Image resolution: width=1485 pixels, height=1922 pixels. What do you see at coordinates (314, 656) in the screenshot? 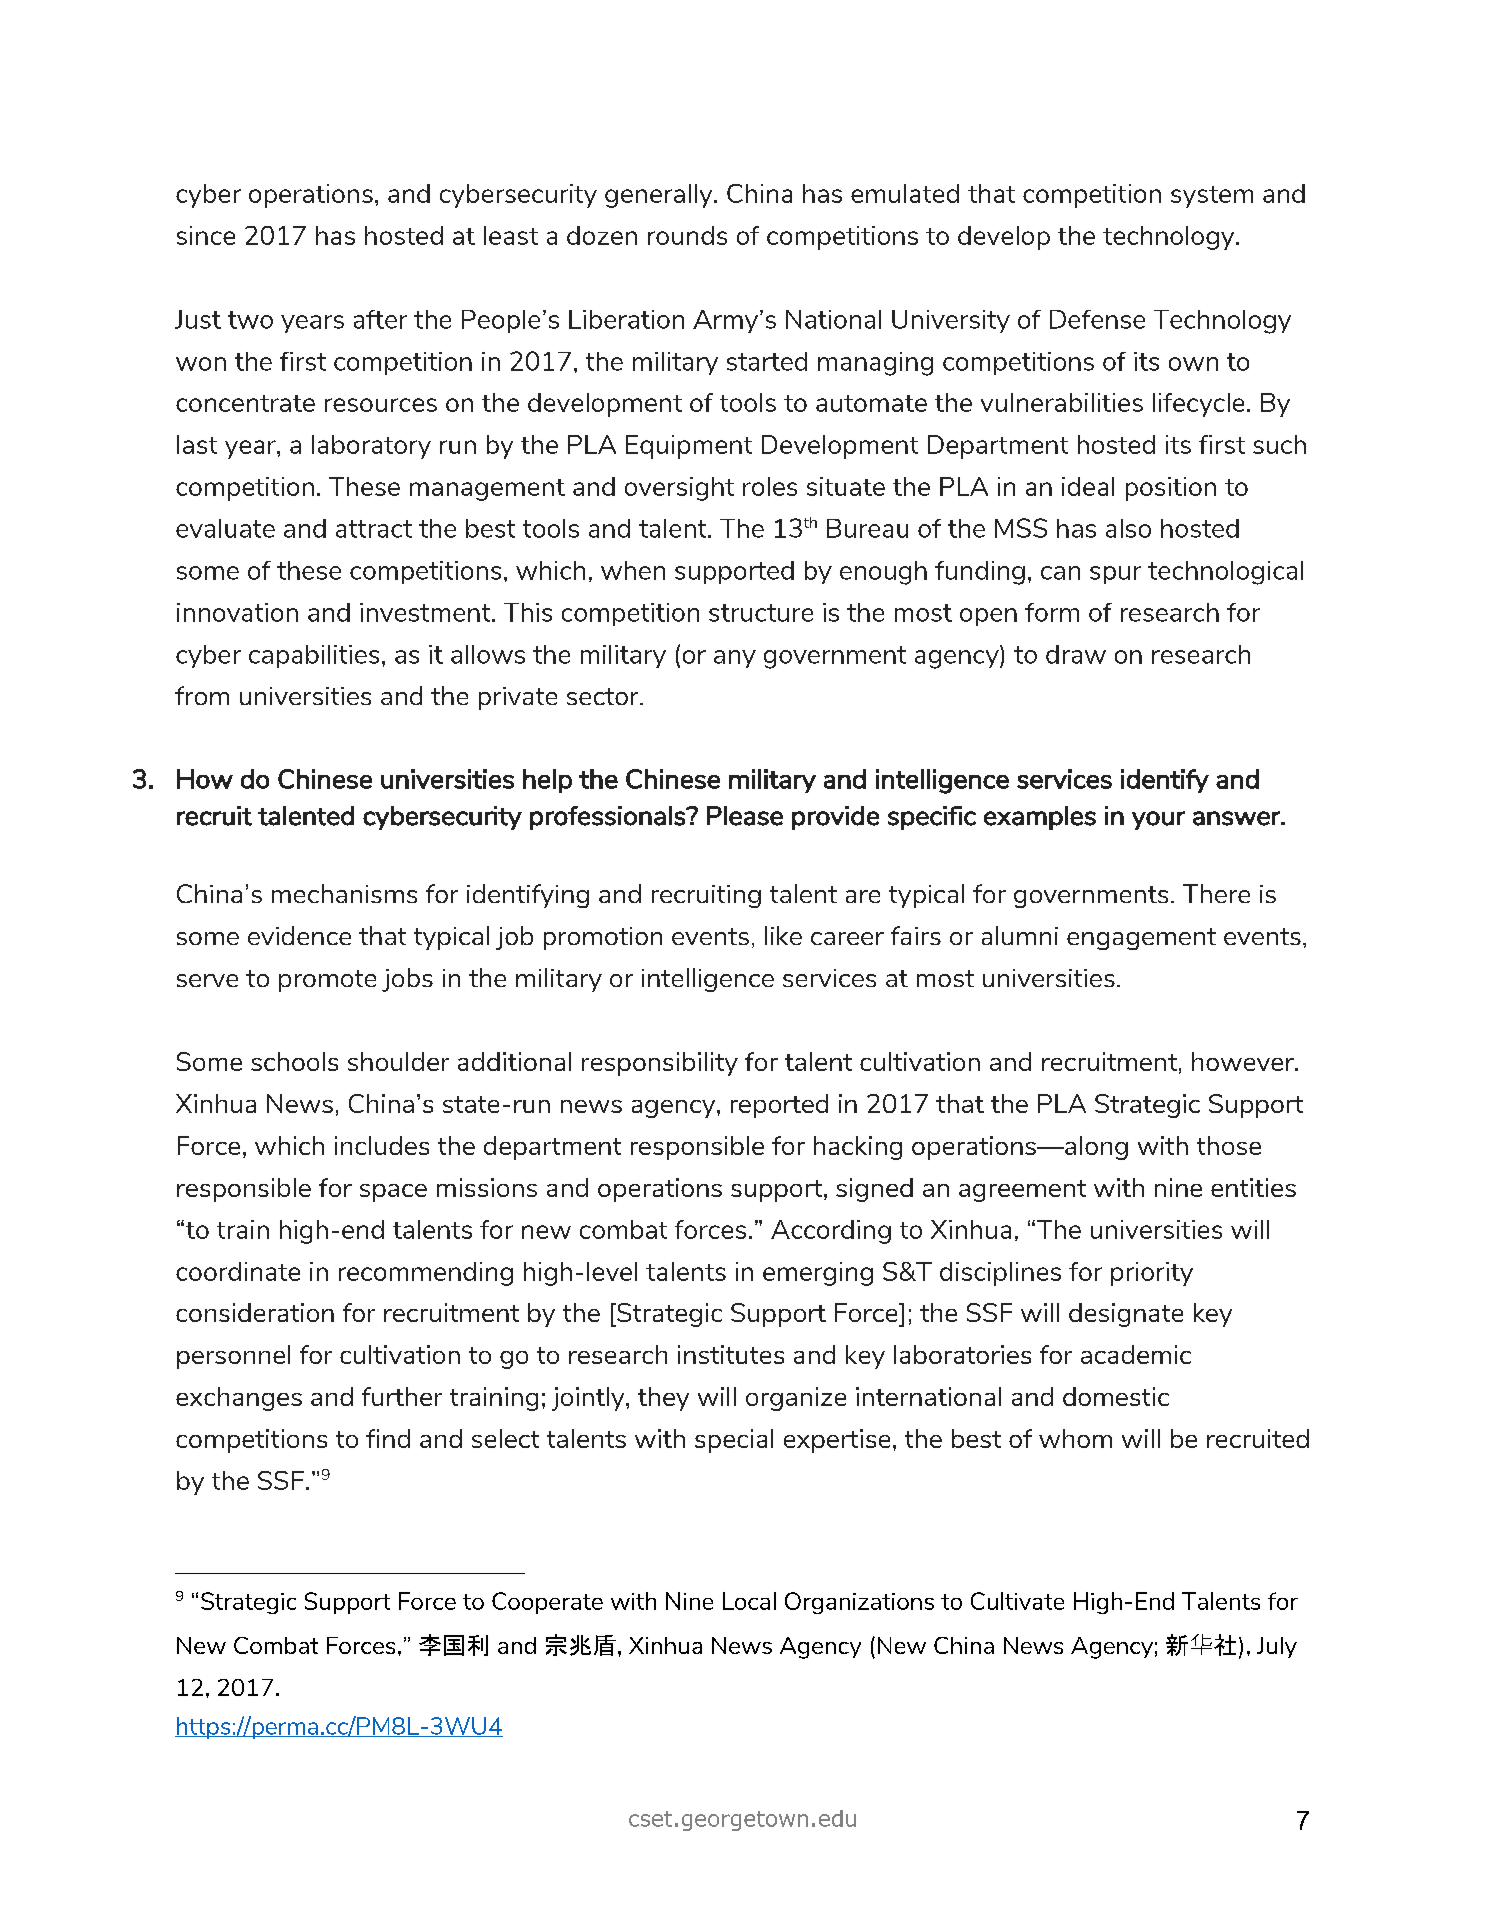
I see `capabilities` at bounding box center [314, 656].
